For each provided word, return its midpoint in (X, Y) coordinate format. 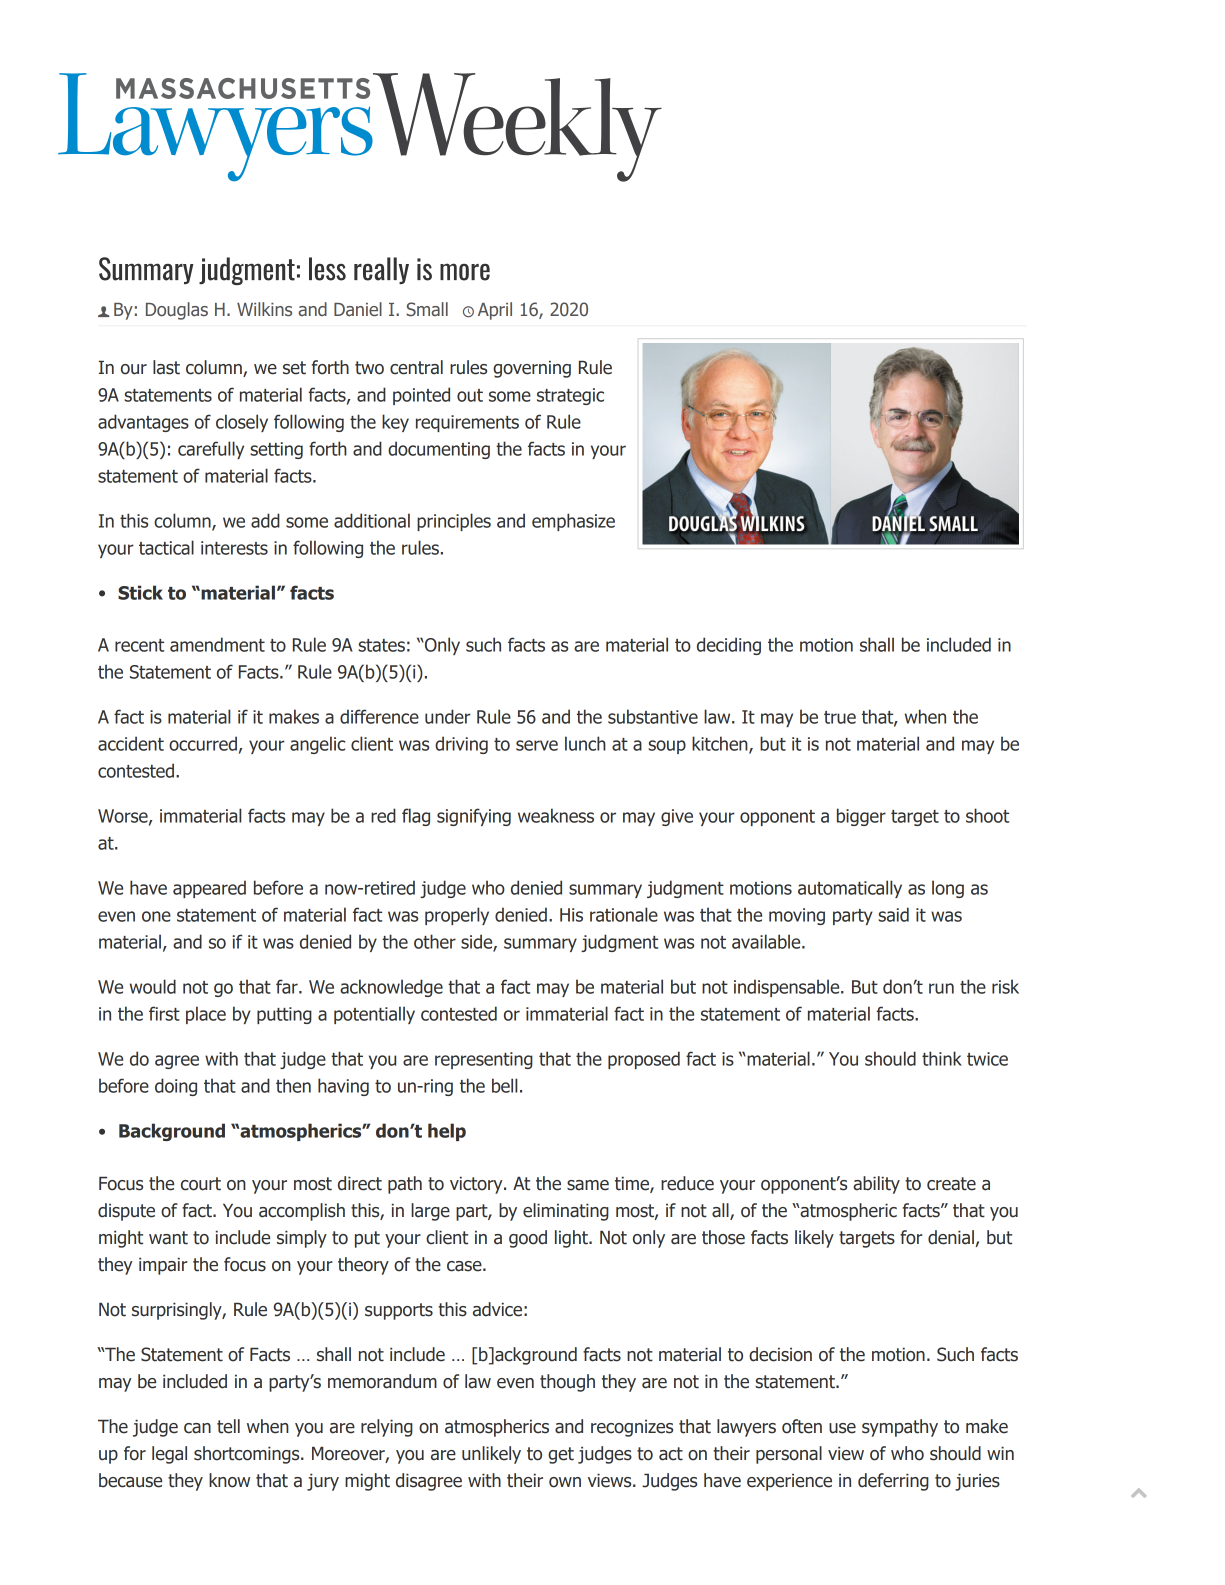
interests (234, 548)
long (948, 889)
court (201, 1184)
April (495, 311)
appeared (209, 889)
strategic (570, 396)
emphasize (573, 522)
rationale (624, 914)
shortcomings (248, 1455)
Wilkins (264, 309)
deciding (729, 646)
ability (876, 1185)
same (588, 1185)
